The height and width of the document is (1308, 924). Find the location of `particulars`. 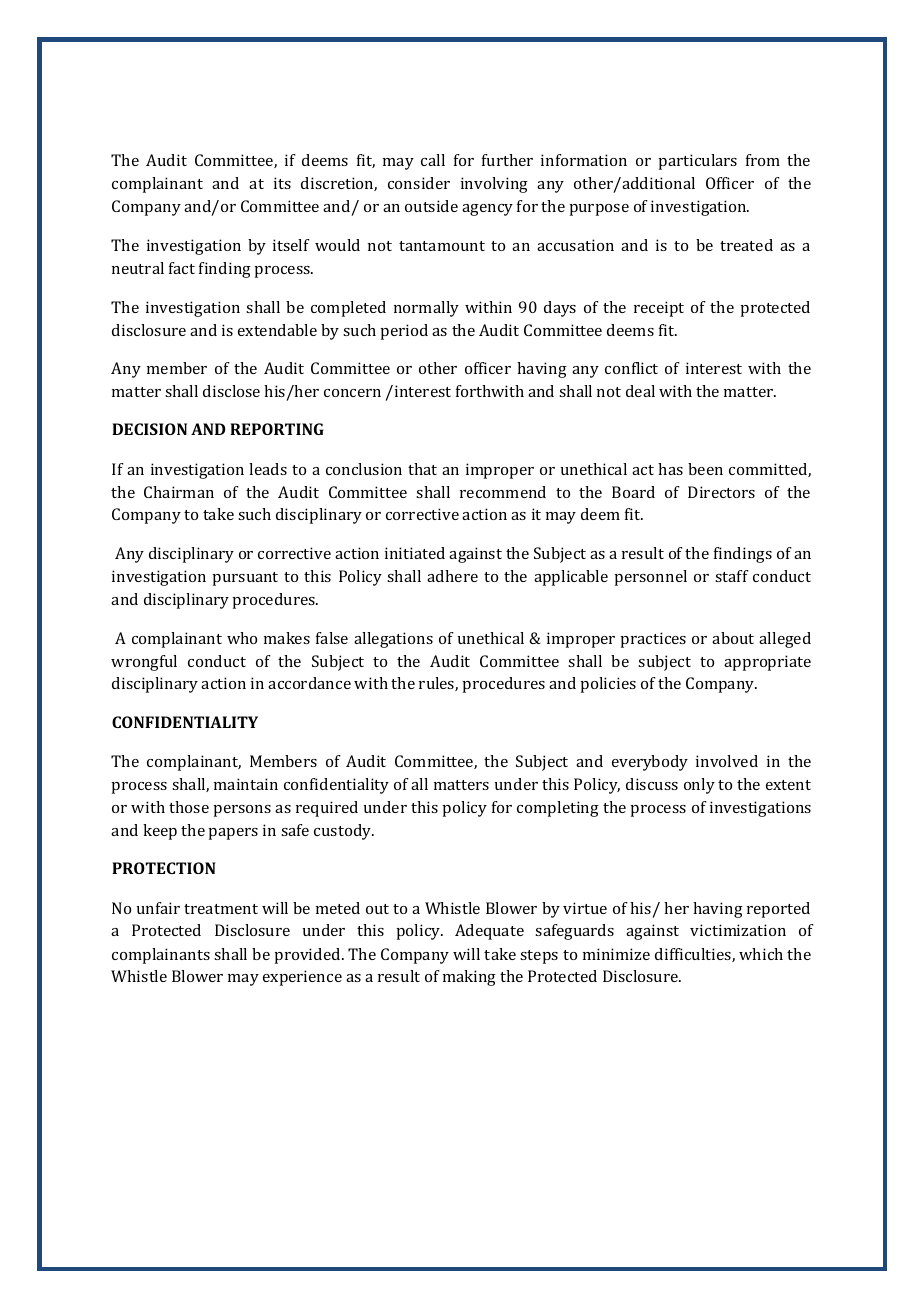

particulars is located at coordinates (697, 162).
